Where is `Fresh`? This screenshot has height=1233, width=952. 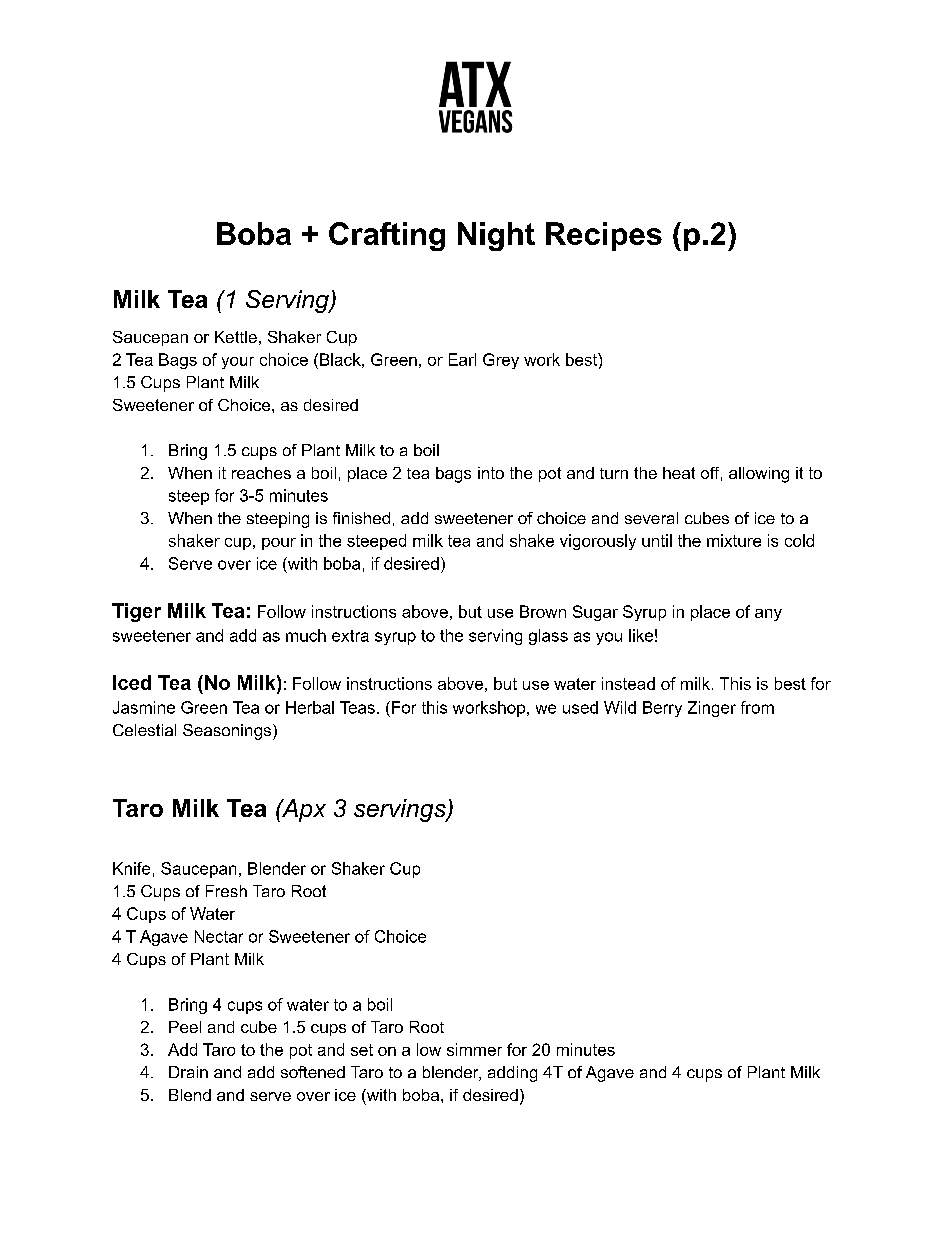
Fresh is located at coordinates (226, 891).
